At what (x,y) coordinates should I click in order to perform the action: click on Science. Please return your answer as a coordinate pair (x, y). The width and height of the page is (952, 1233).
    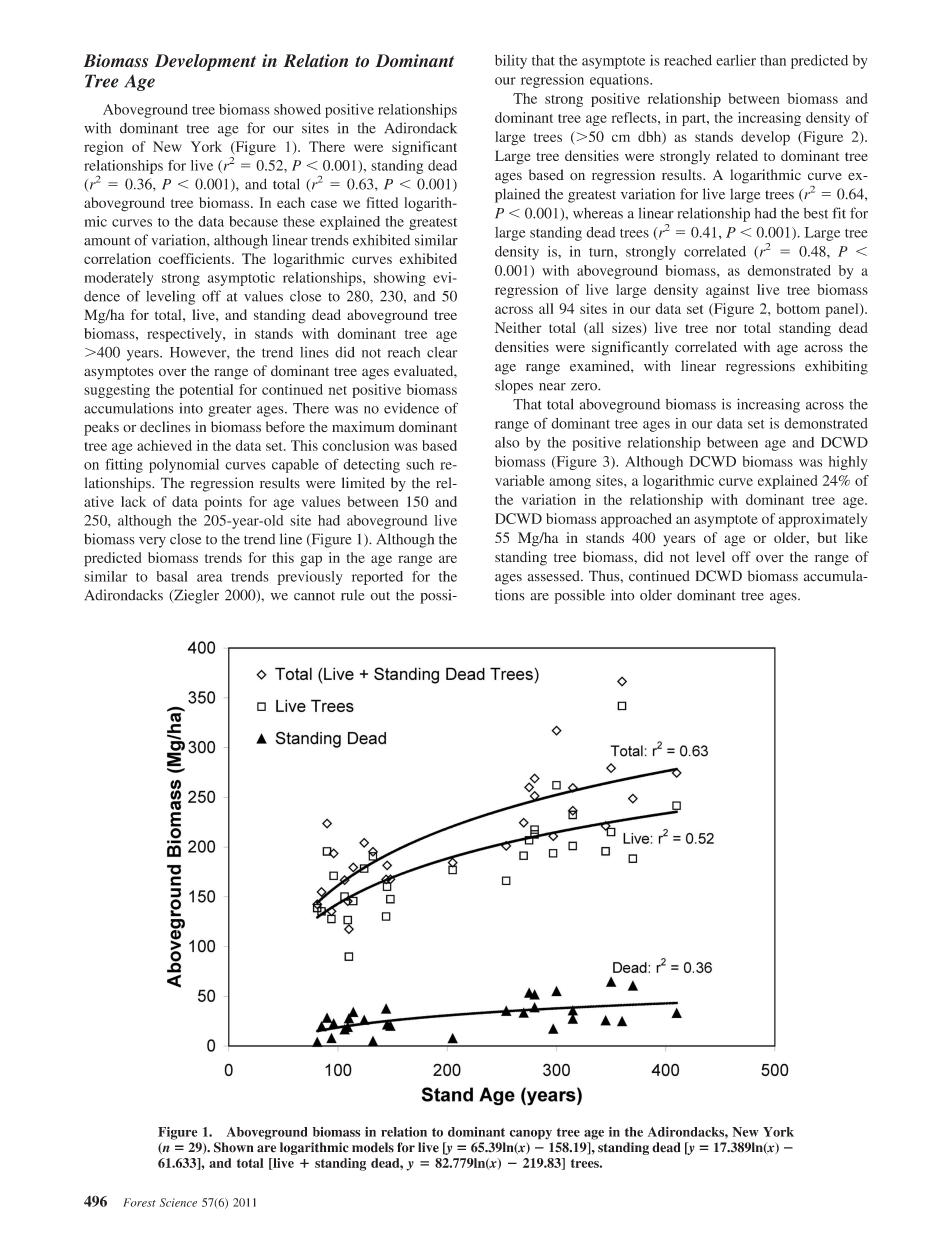
    Looking at the image, I should click on (178, 1202).
